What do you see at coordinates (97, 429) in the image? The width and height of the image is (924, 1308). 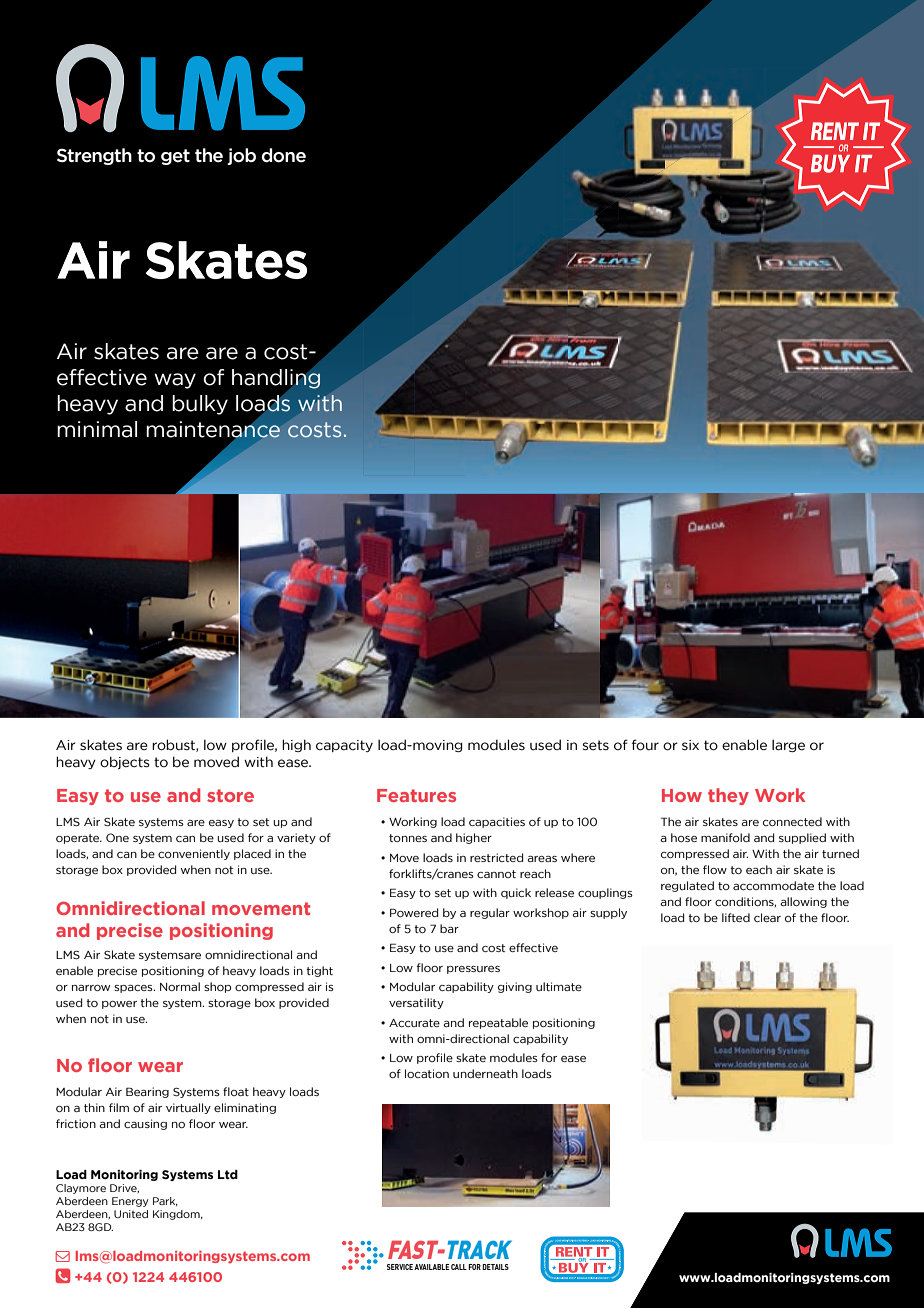 I see `minimal` at bounding box center [97, 429].
